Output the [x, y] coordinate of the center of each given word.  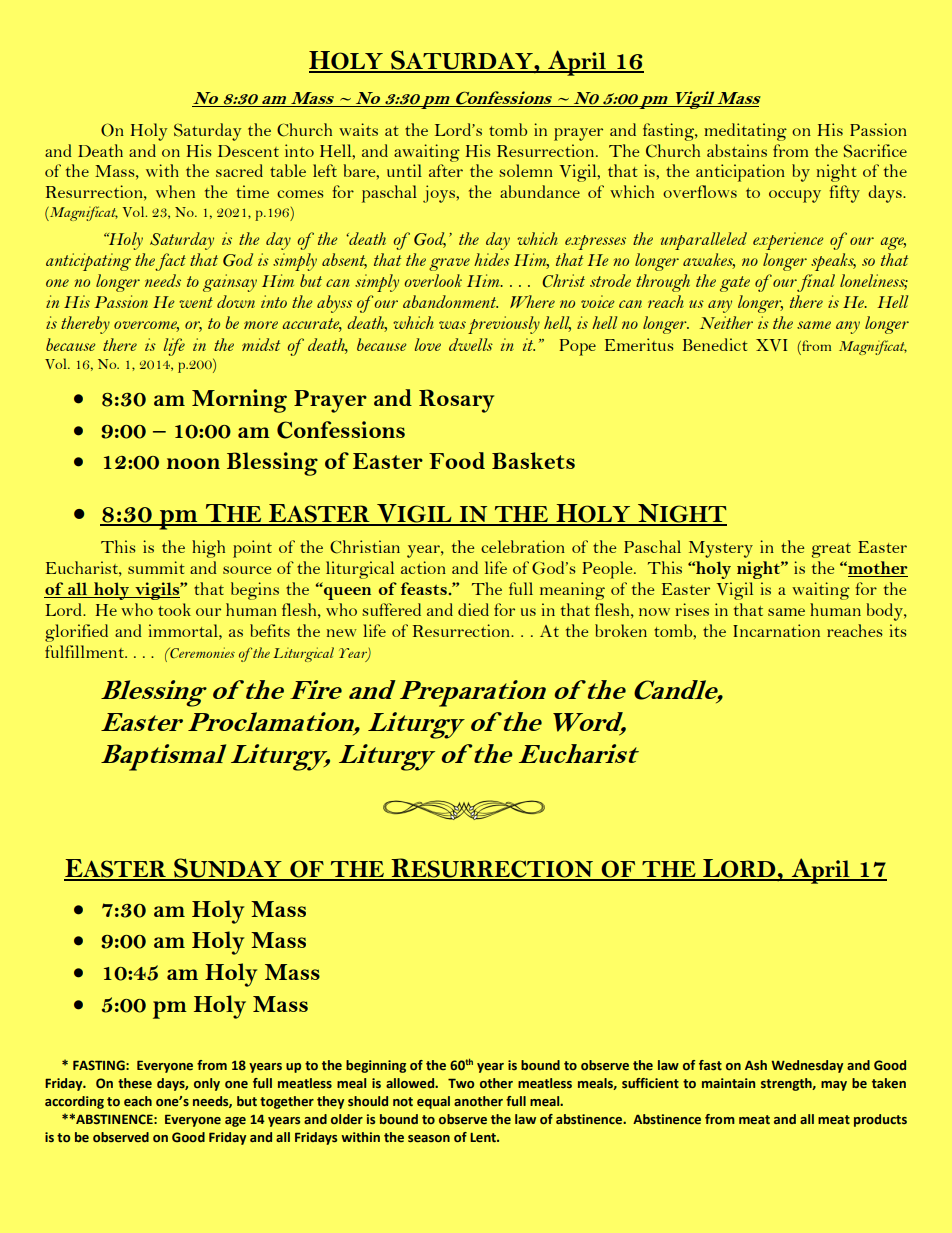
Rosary [456, 401]
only [207, 1084]
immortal [184, 630]
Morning [239, 401]
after [446, 170]
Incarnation [776, 630]
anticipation [740, 173]
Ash [756, 1065]
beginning [376, 1066]
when [175, 191]
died [473, 609]
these [135, 1083]
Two [461, 1083]
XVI [771, 345]
